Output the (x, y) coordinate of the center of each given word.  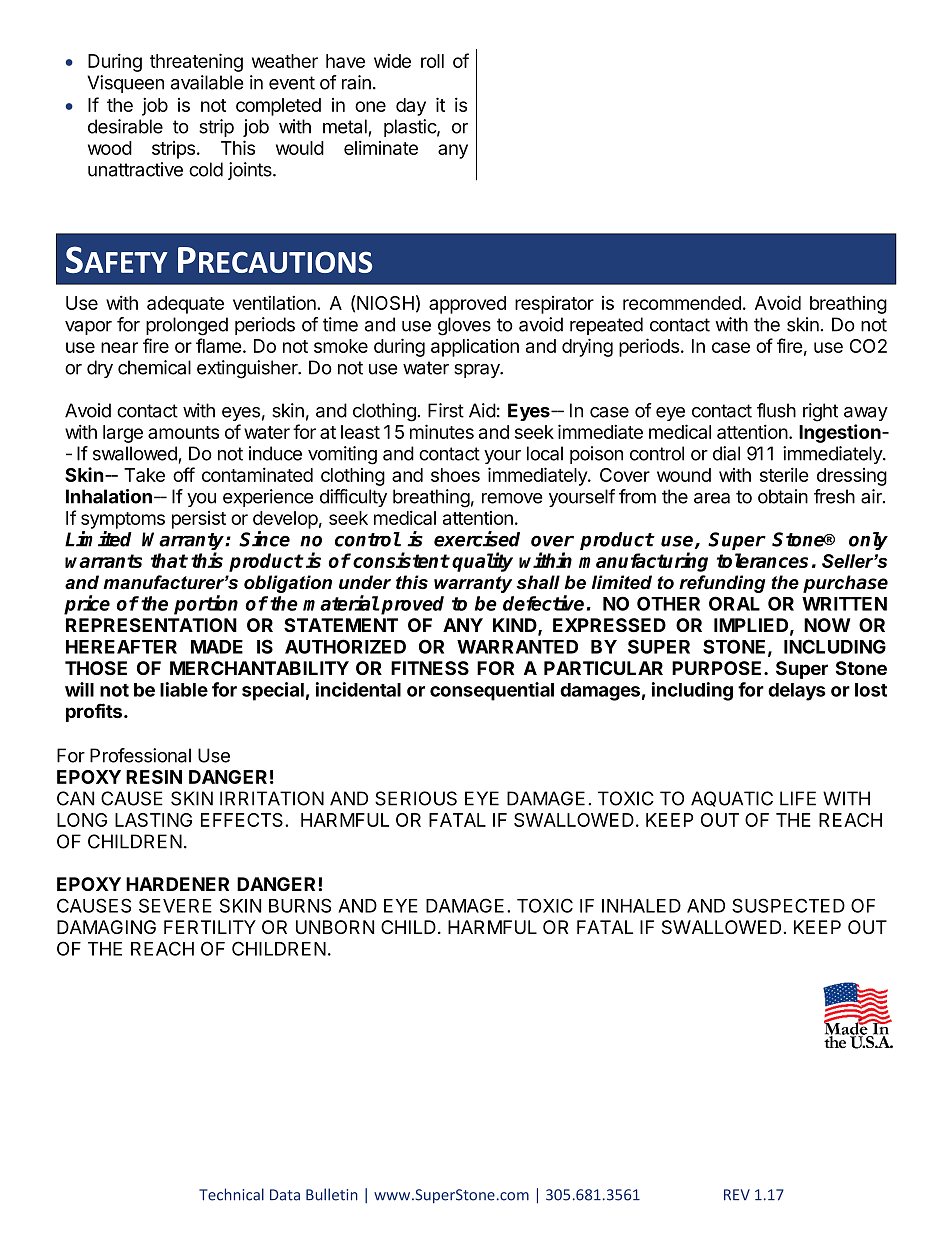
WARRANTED (517, 647)
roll (432, 61)
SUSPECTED (788, 905)
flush (776, 410)
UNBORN (335, 927)
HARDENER (177, 884)
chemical (154, 367)
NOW (827, 625)
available (207, 82)
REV (737, 1195)
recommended (682, 303)
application (475, 348)
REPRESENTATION (151, 625)
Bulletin (332, 1194)
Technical (231, 1194)
